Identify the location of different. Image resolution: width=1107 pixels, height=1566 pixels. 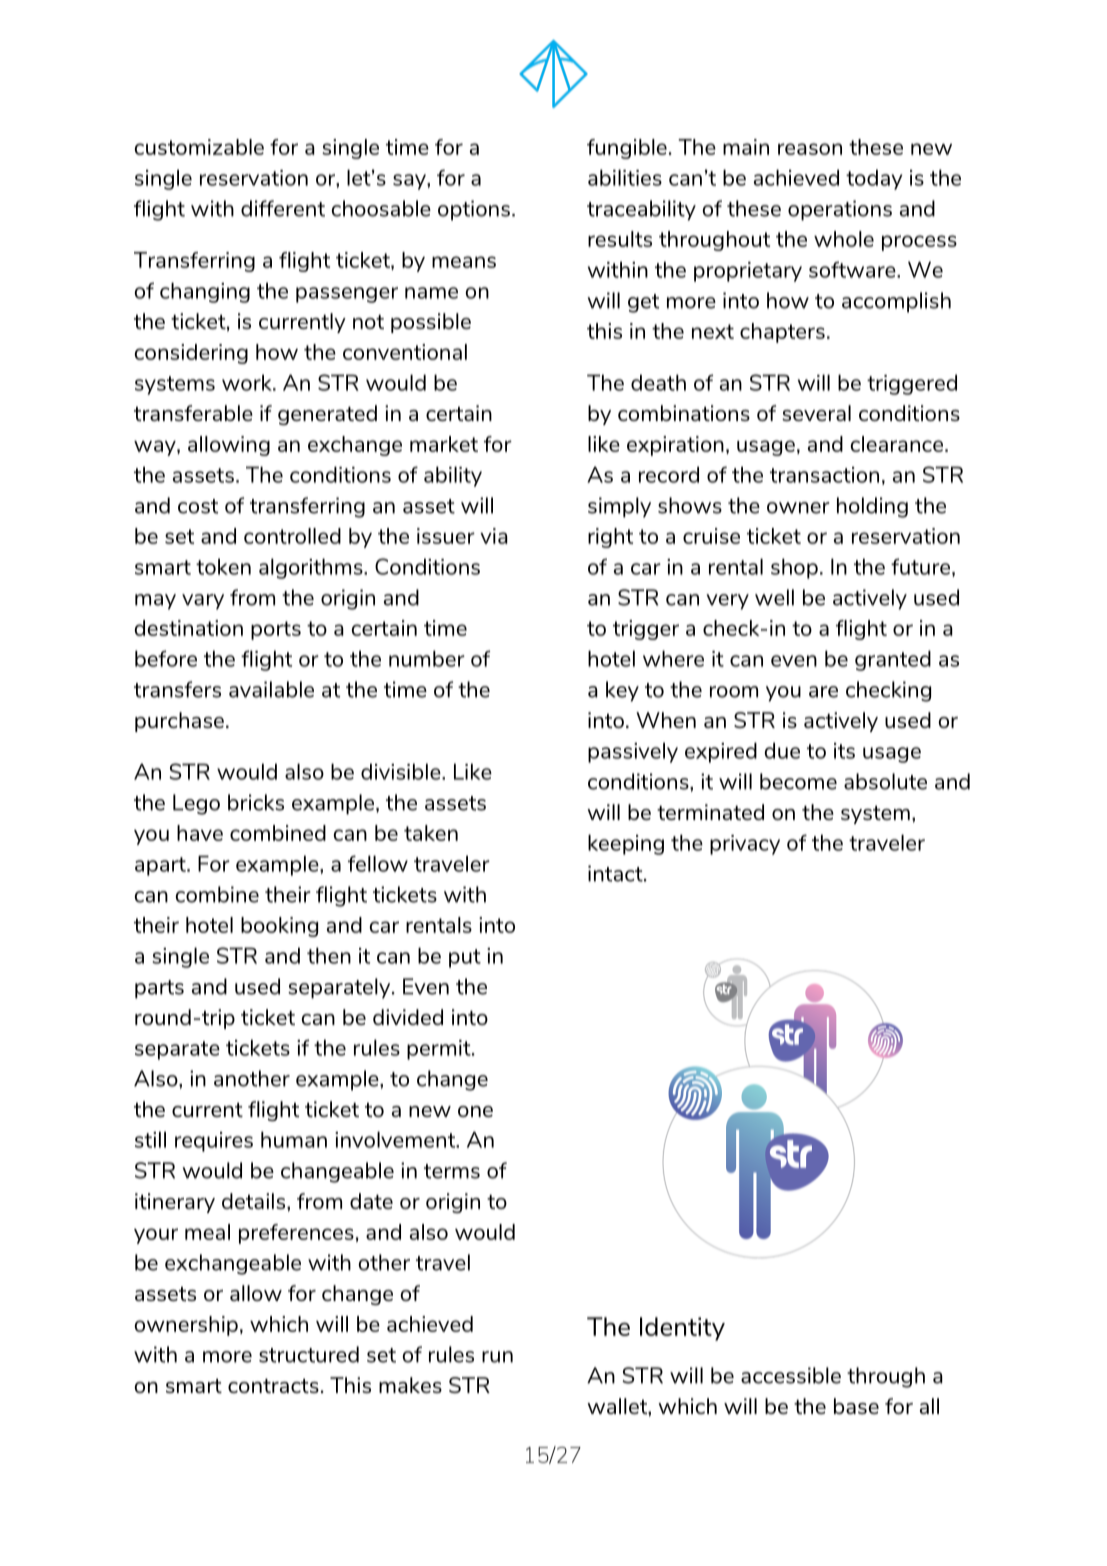
(283, 208).
